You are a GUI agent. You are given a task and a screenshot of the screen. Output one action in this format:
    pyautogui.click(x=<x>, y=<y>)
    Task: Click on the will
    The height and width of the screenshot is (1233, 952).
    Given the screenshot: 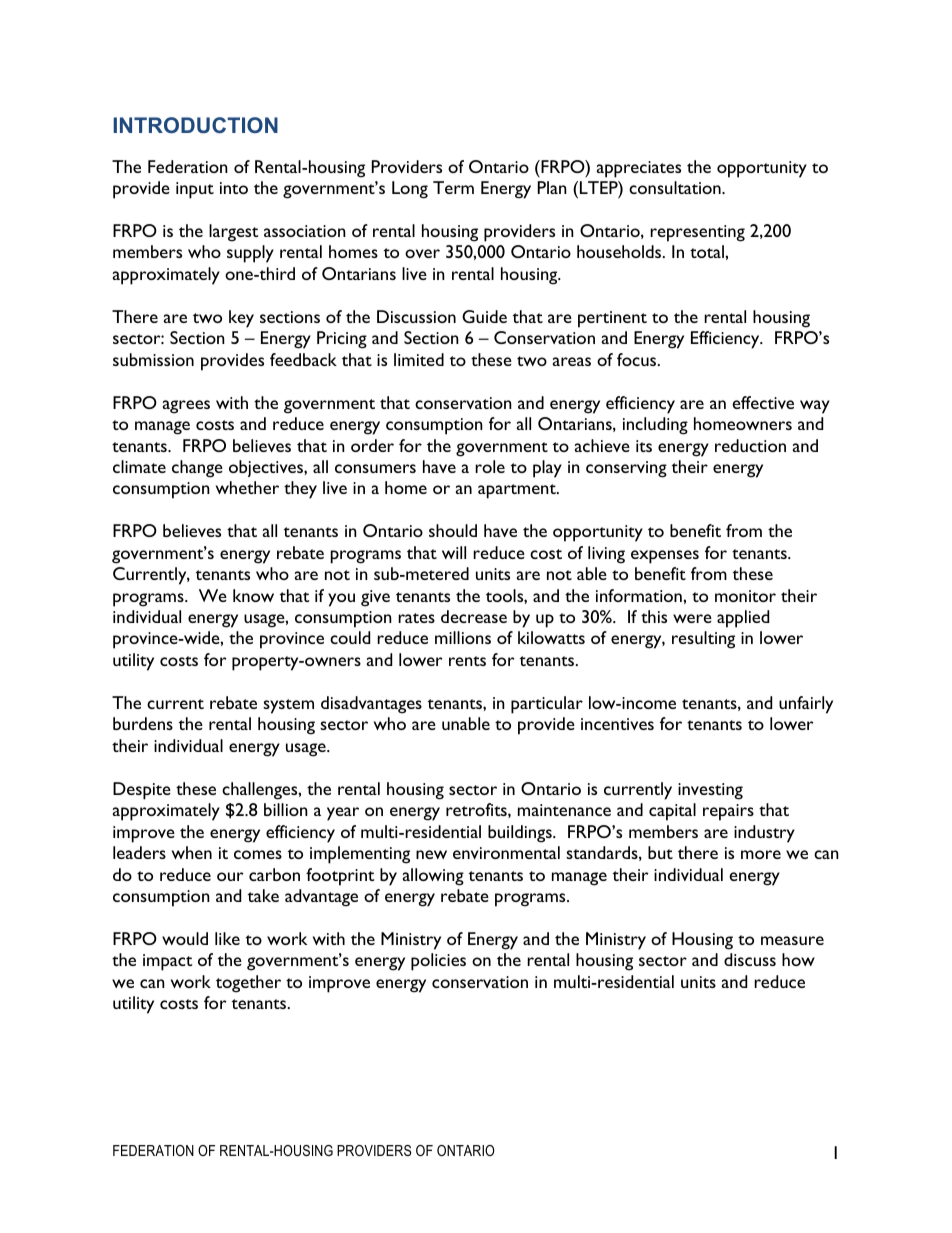 What is the action you would take?
    pyautogui.click(x=454, y=552)
